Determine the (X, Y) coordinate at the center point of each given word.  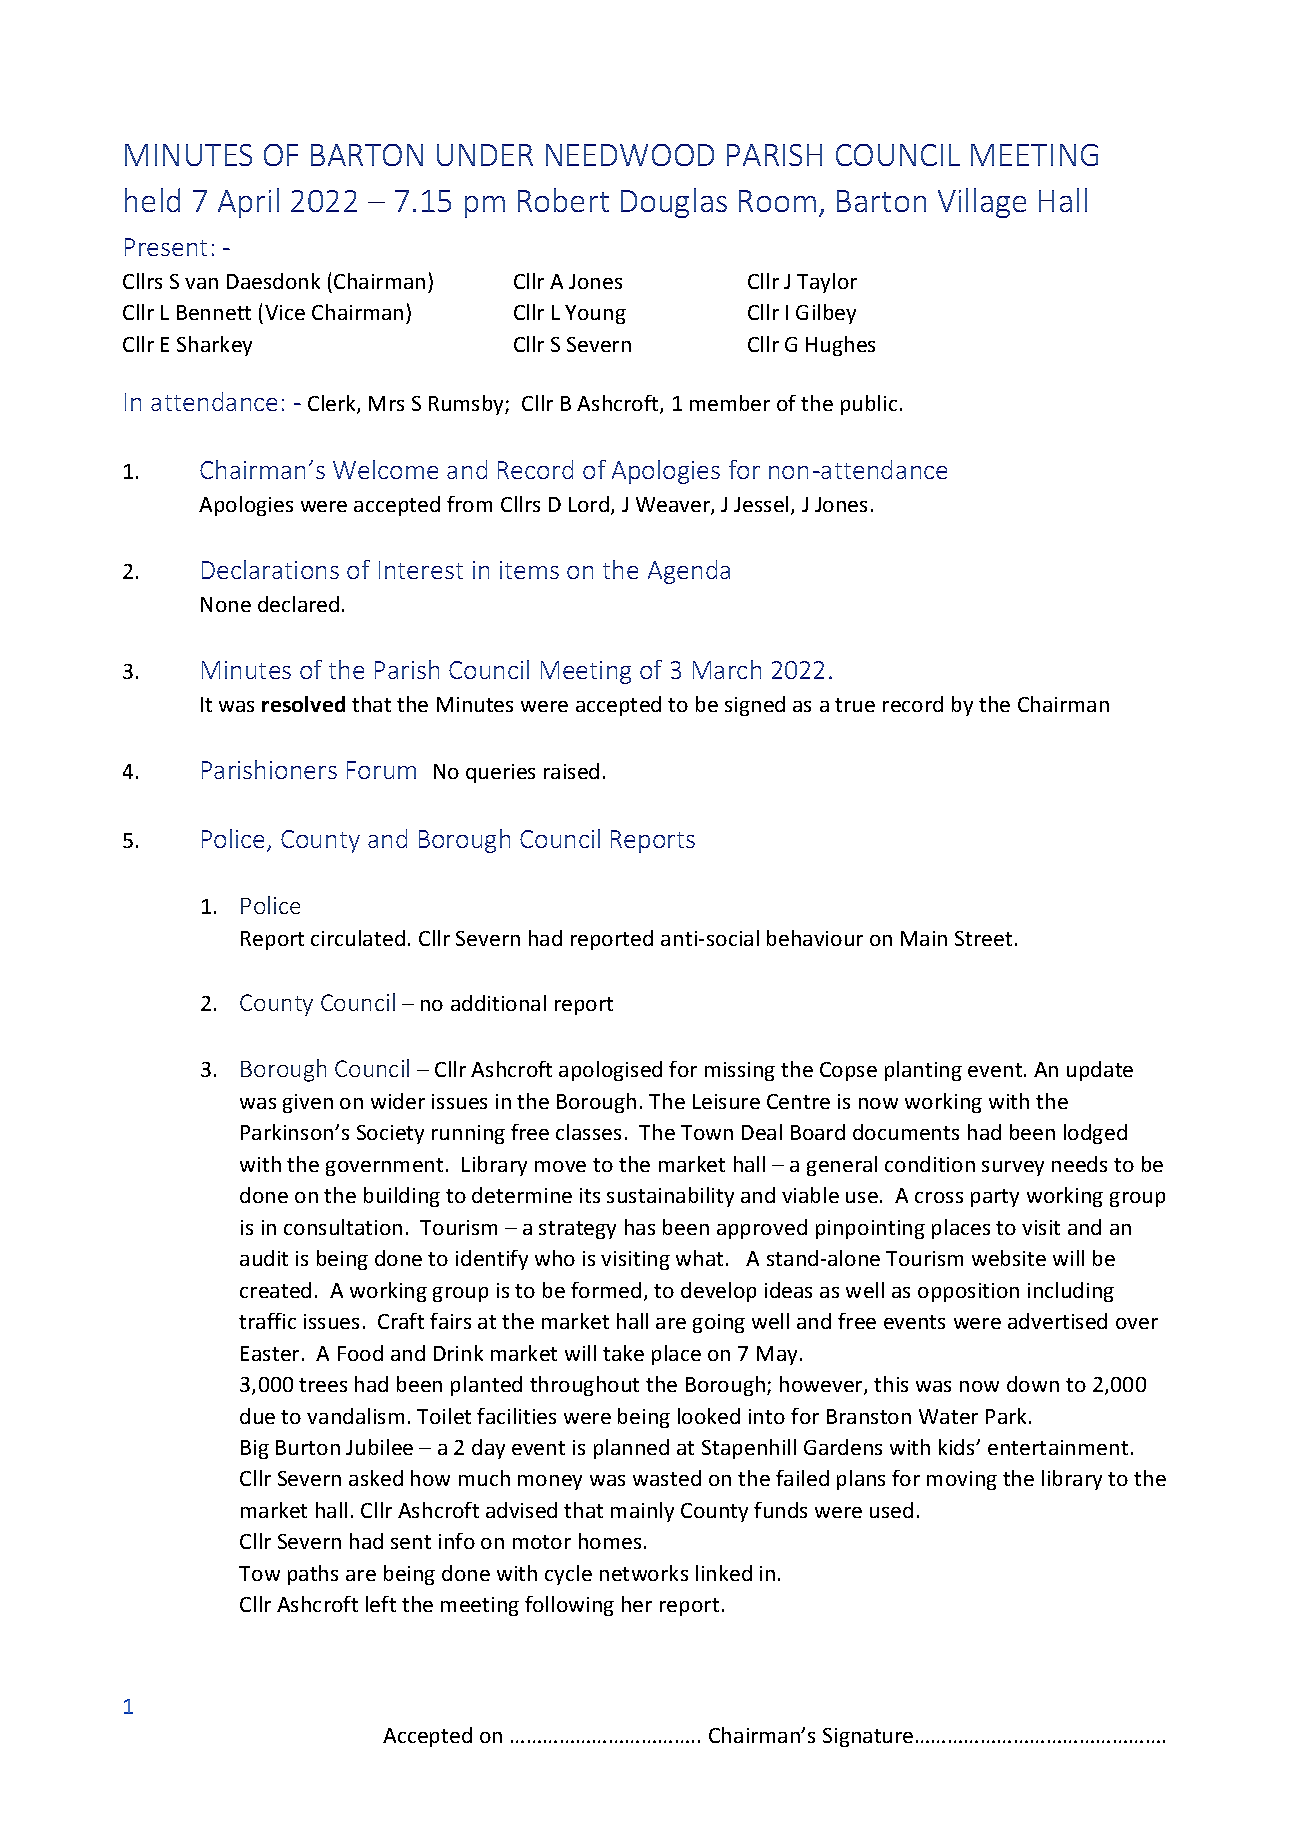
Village (982, 203)
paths (313, 1575)
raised (571, 771)
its (590, 1195)
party (995, 1198)
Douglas (674, 203)
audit (264, 1258)
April (248, 203)
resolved (303, 704)
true (855, 705)
